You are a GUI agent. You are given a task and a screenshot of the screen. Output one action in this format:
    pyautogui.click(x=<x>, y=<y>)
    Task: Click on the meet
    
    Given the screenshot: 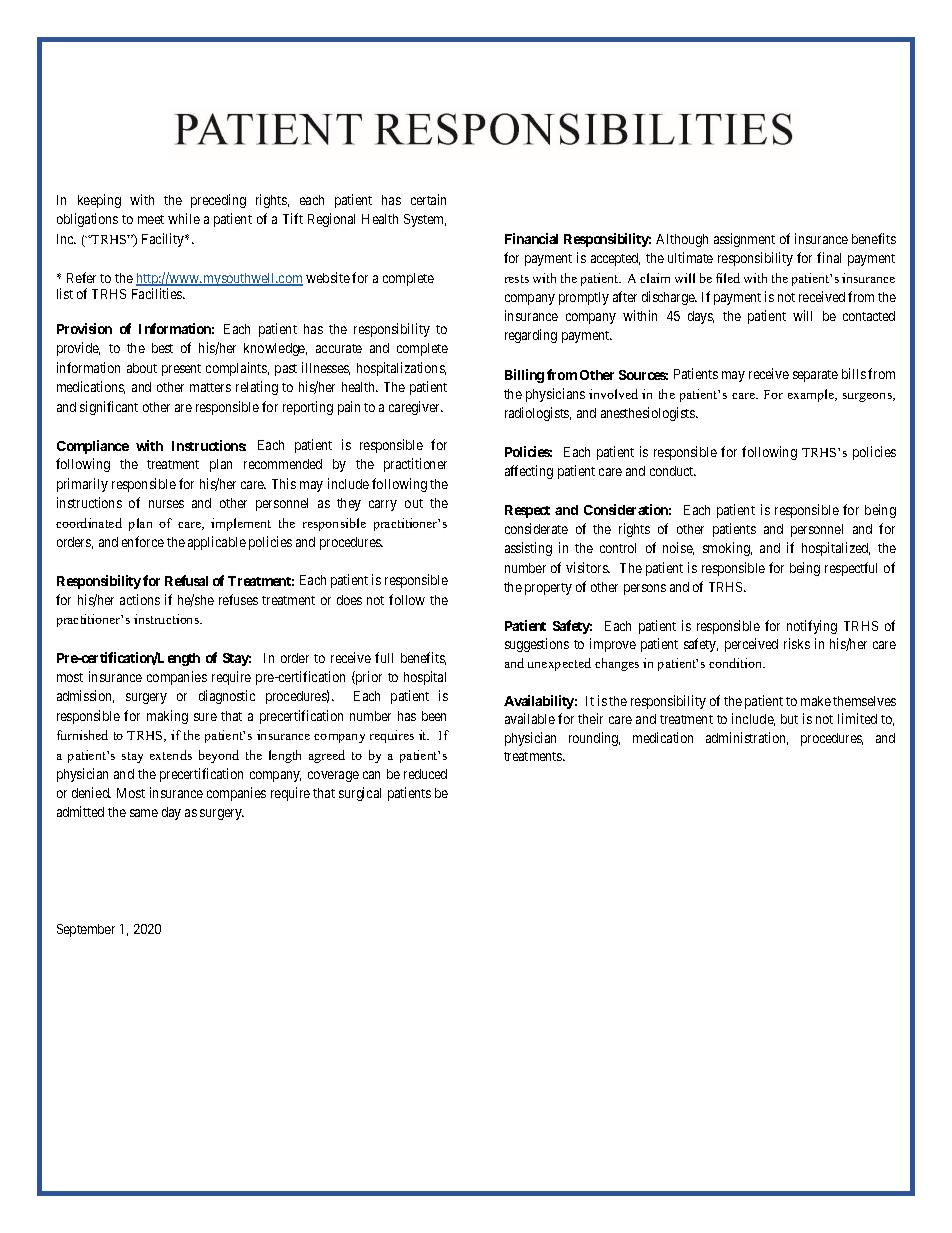 What is the action you would take?
    pyautogui.click(x=151, y=219)
